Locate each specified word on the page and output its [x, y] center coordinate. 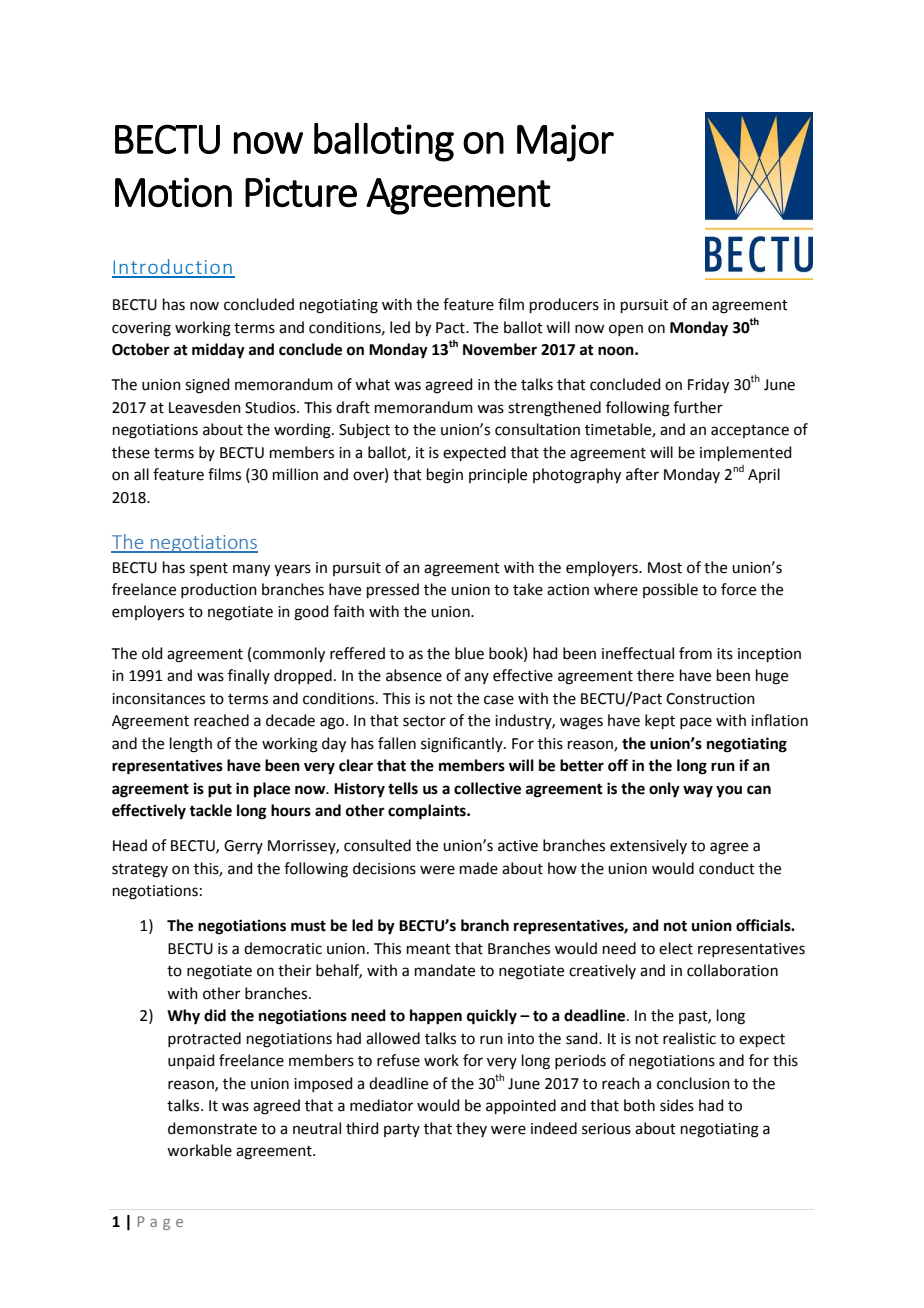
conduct [727, 868]
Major [565, 143]
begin [445, 476]
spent [209, 569]
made [479, 868]
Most [665, 568]
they [471, 1129]
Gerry [243, 847]
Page [160, 1223]
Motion [173, 192]
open [626, 330]
